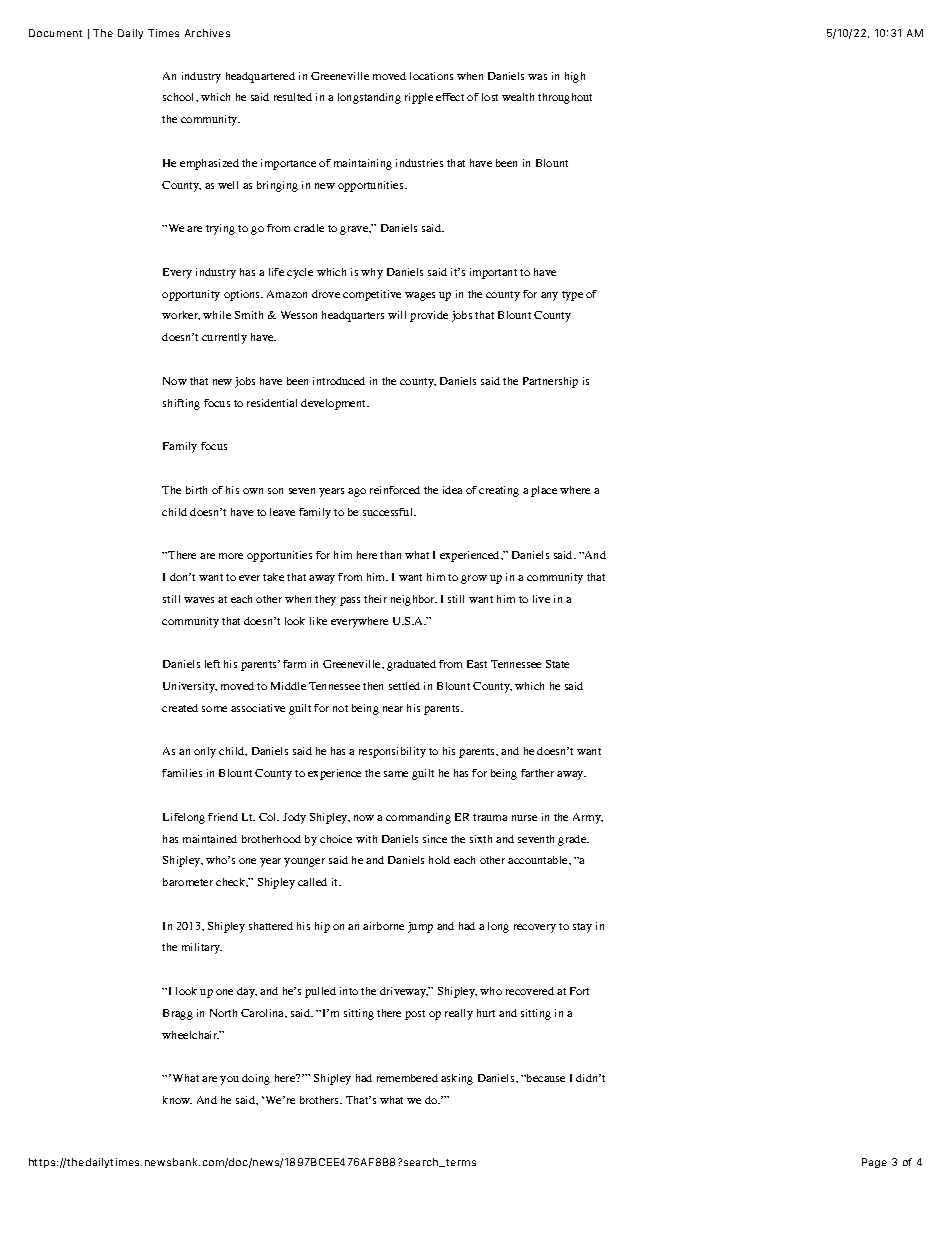 The width and height of the screenshot is (952, 1233). Describe the element at coordinates (541, 599) in the screenshot. I see `live` at that location.
